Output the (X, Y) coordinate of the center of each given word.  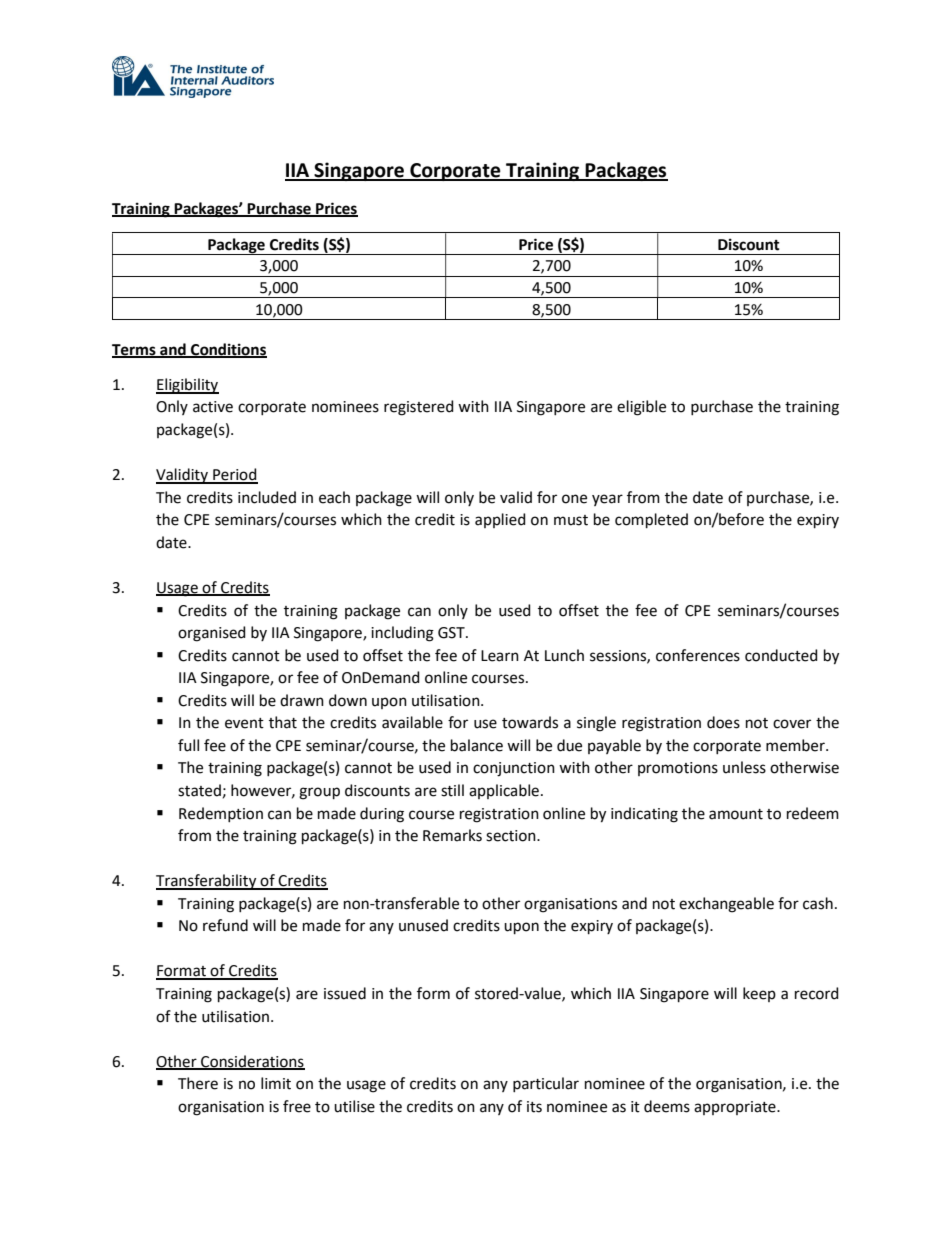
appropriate (736, 1108)
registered (419, 408)
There (198, 1083)
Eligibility (187, 386)
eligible (641, 408)
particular (546, 1084)
